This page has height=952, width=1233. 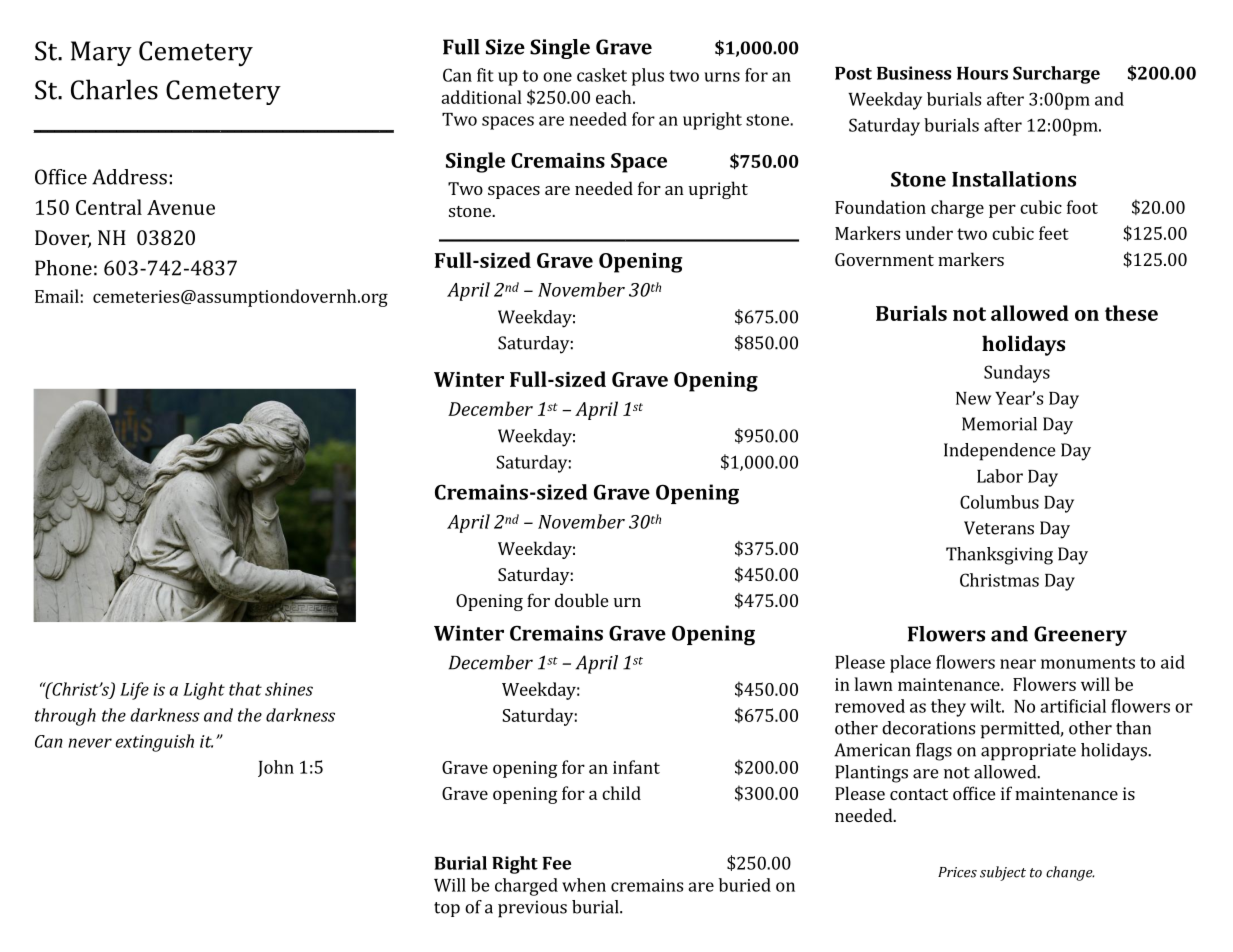 What do you see at coordinates (1054, 233) in the page?
I see `feet` at bounding box center [1054, 233].
